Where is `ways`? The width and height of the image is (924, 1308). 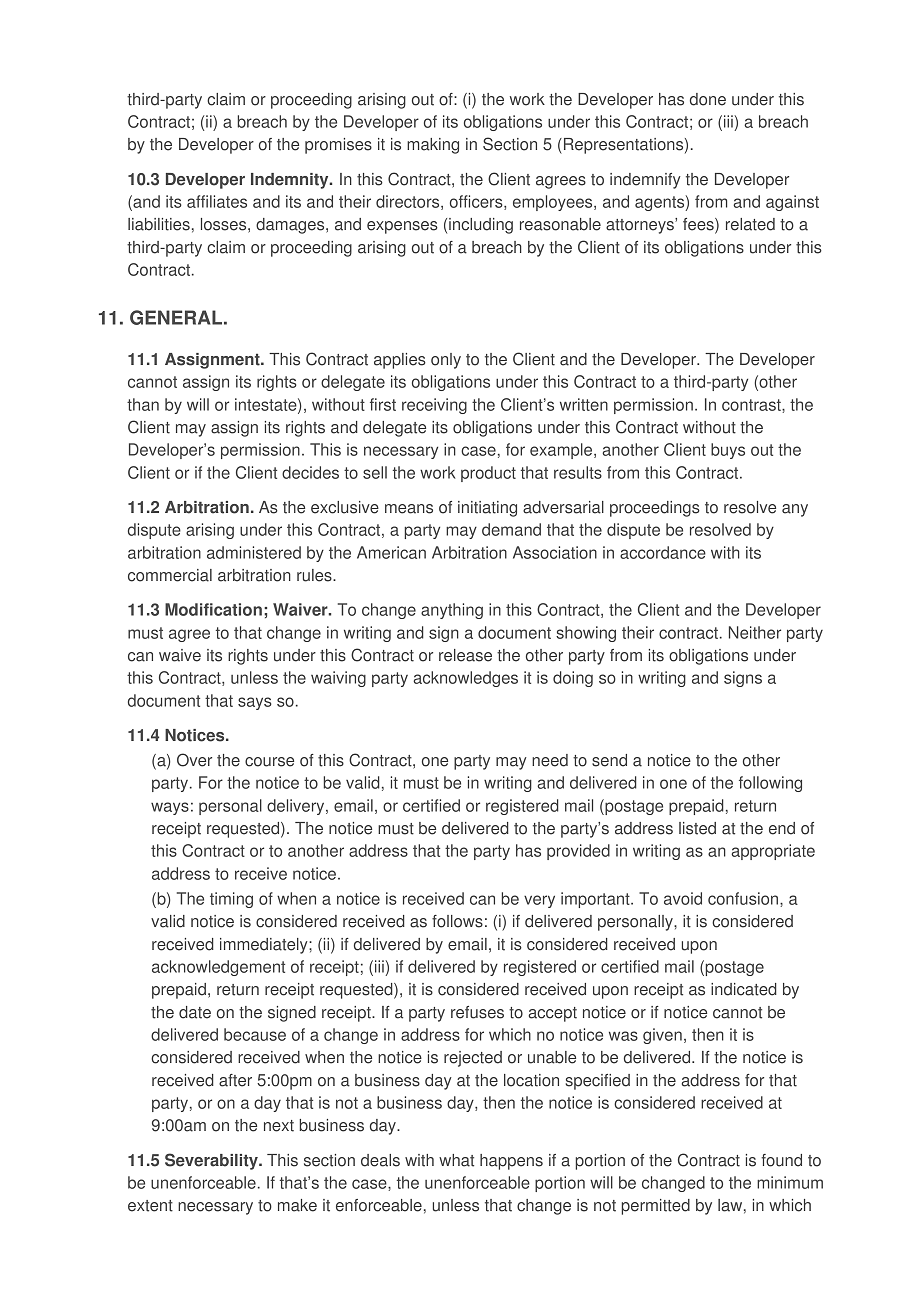
ways is located at coordinates (170, 808).
